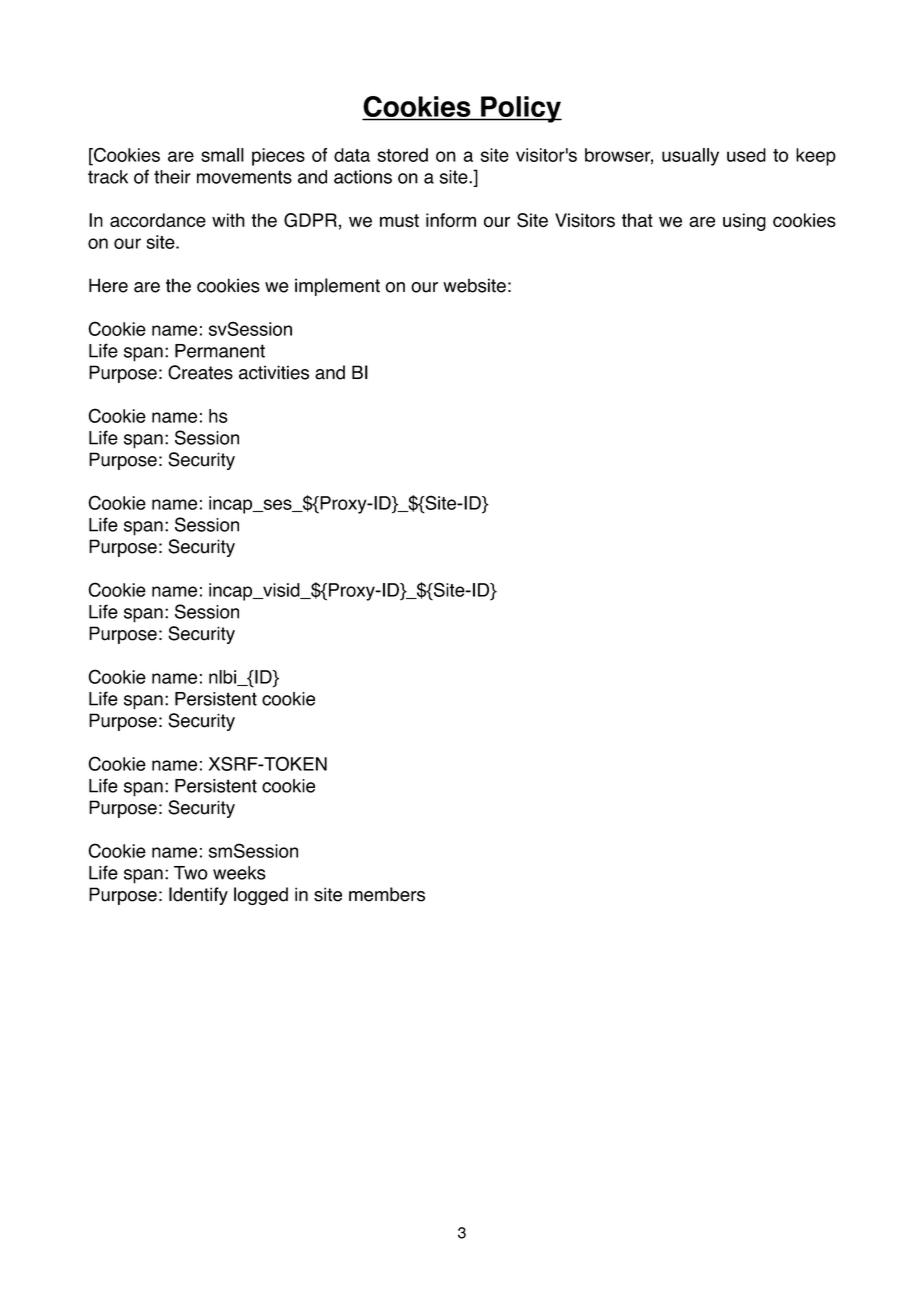 The image size is (924, 1308). Describe the element at coordinates (198, 896) in the screenshot. I see `Identify` at that location.
